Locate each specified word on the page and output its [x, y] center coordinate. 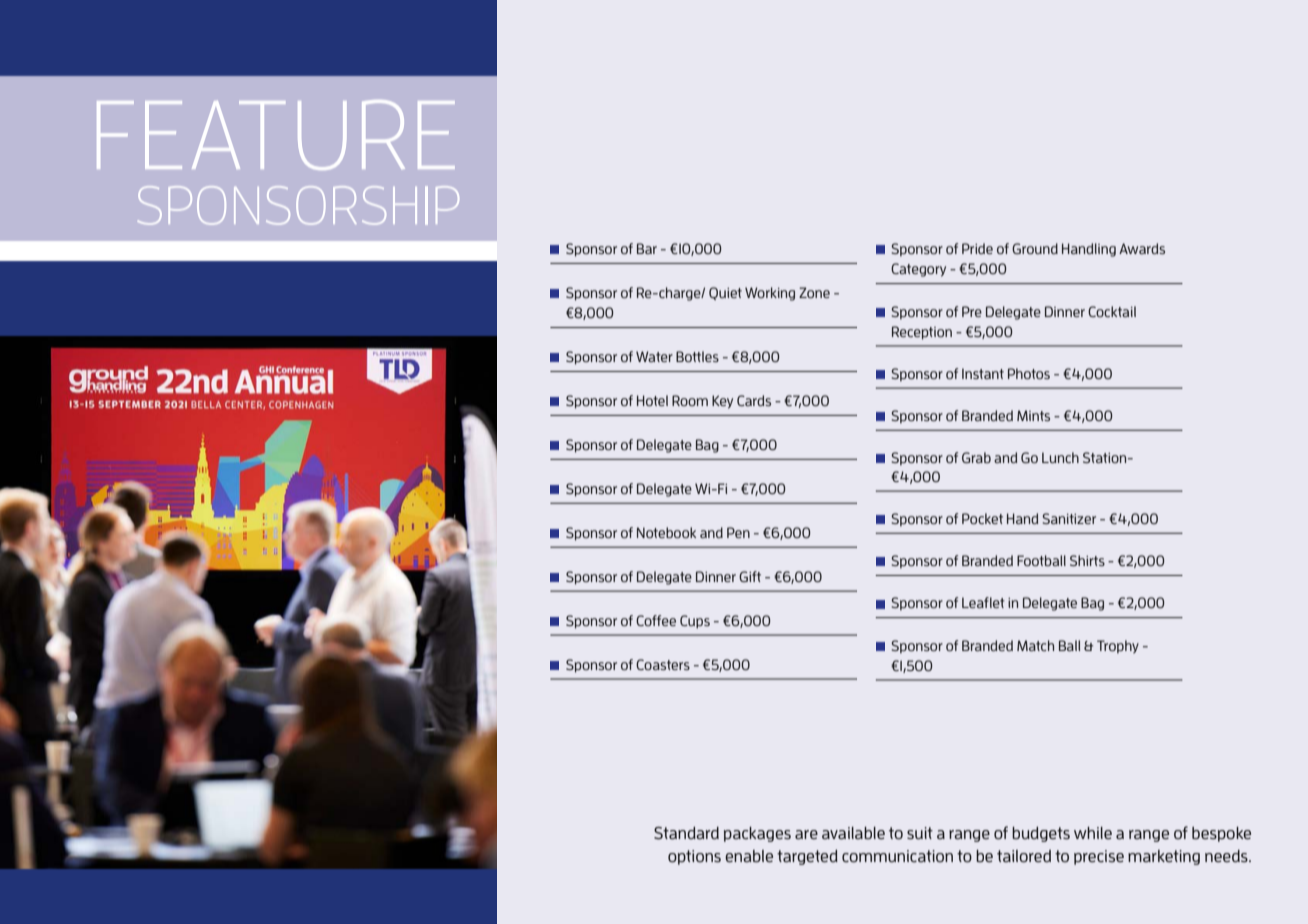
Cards [754, 400]
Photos [1029, 373]
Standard [686, 833]
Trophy [1118, 647]
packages [757, 834]
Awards [1142, 248]
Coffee [656, 620]
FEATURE [276, 135]
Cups [695, 622]
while [1093, 833]
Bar [647, 248]
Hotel [652, 400]
